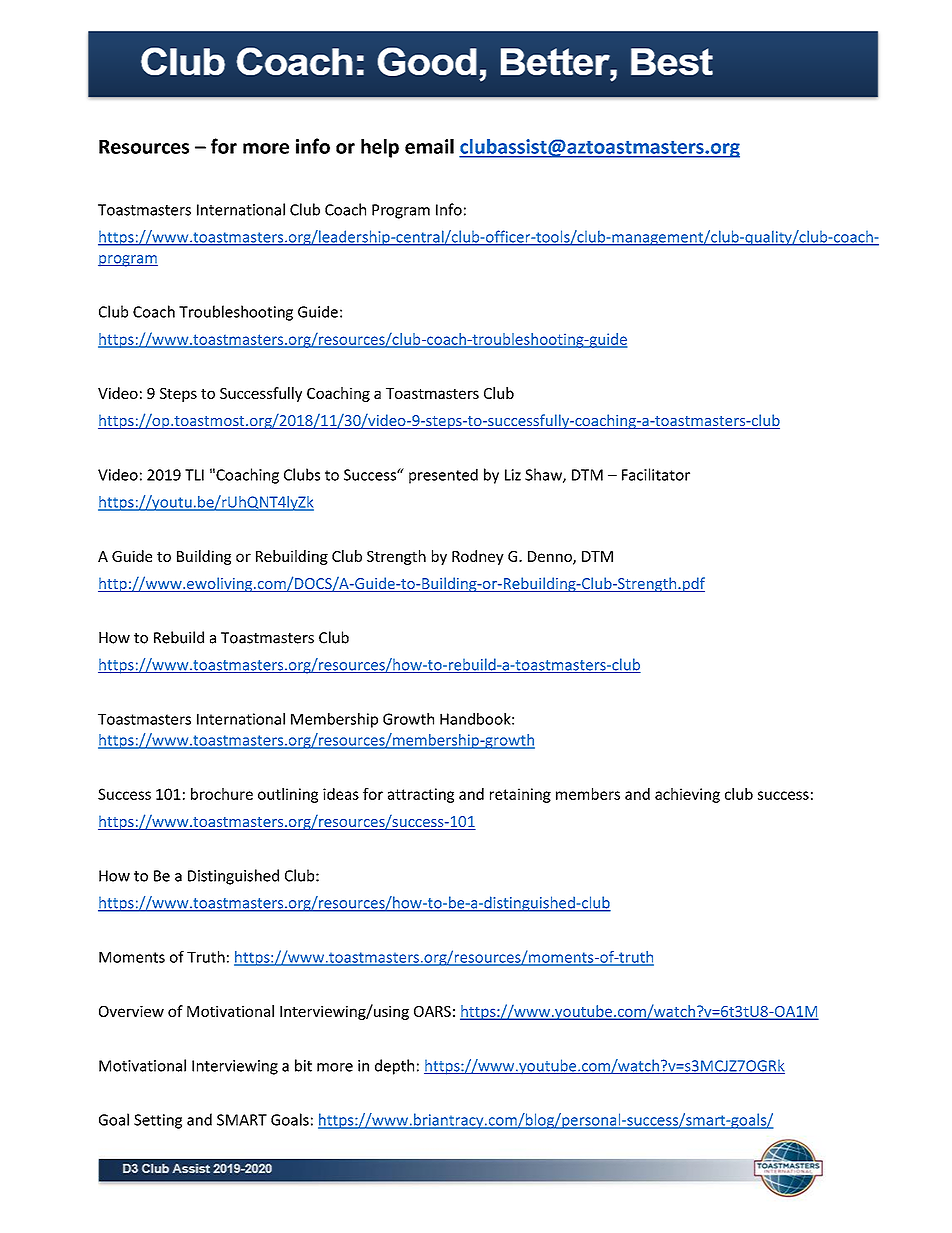 The width and height of the screenshot is (952, 1233). What do you see at coordinates (429, 146) in the screenshot?
I see `email` at bounding box center [429, 146].
